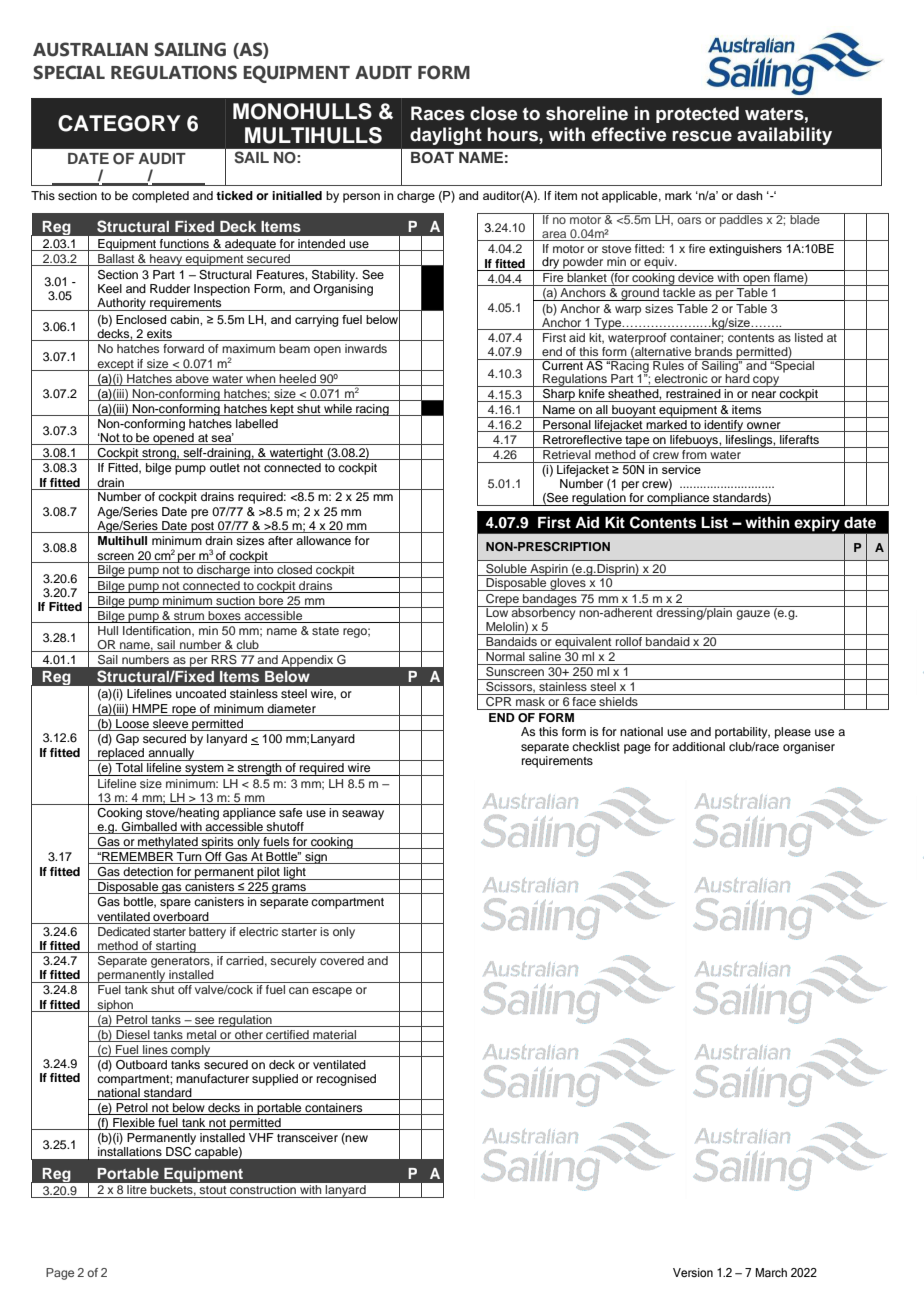  What do you see at coordinates (119, 123) in the document?
I see `CATEGORY` at bounding box center [119, 123].
